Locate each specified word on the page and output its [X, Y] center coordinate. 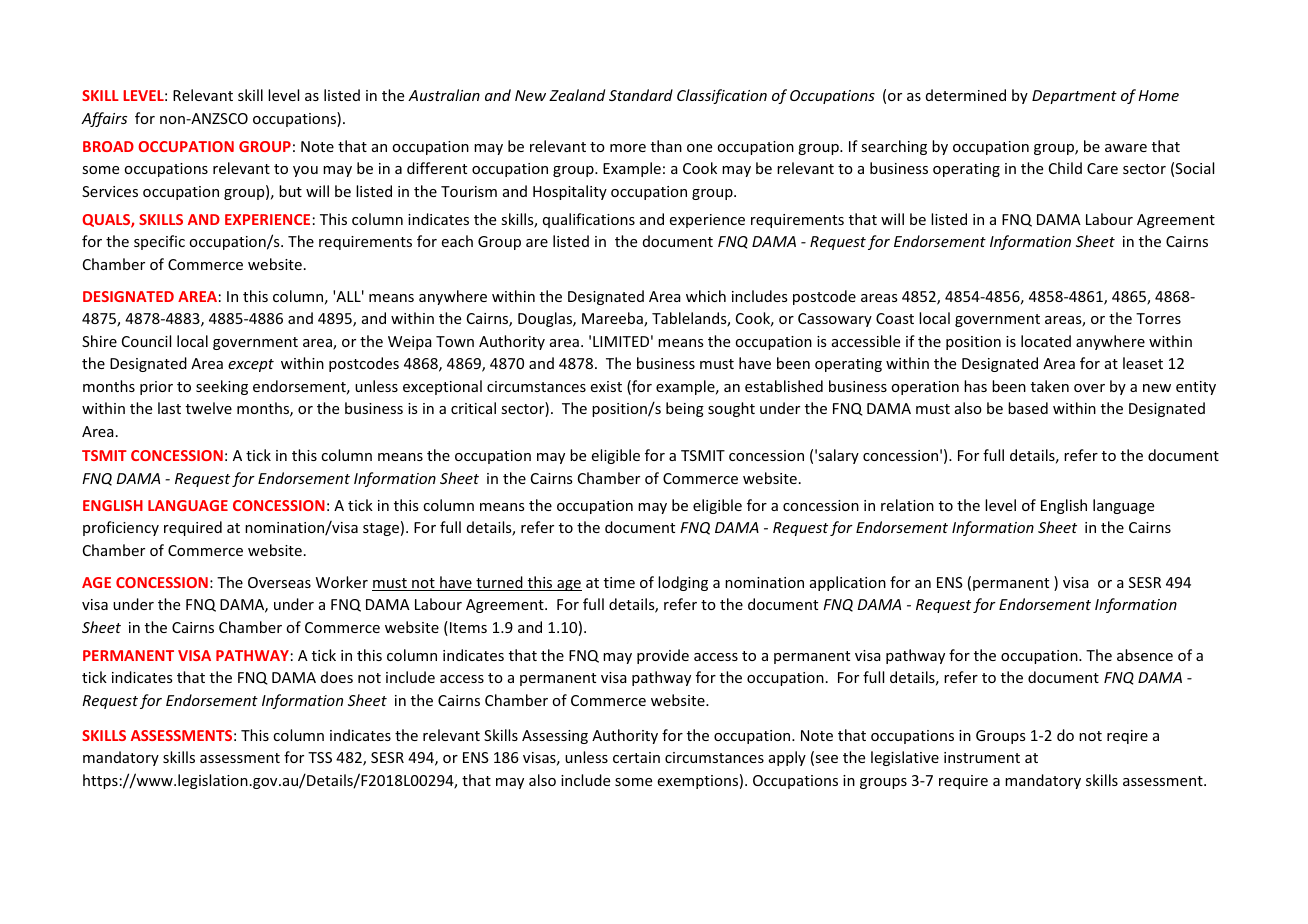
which [706, 296]
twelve [209, 408]
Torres [1158, 318]
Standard [641, 95]
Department [1074, 97]
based [1028, 408]
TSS [320, 757]
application [848, 583]
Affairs [104, 119]
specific [159, 242]
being [685, 409]
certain [636, 757]
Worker [342, 582]
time [619, 582]
